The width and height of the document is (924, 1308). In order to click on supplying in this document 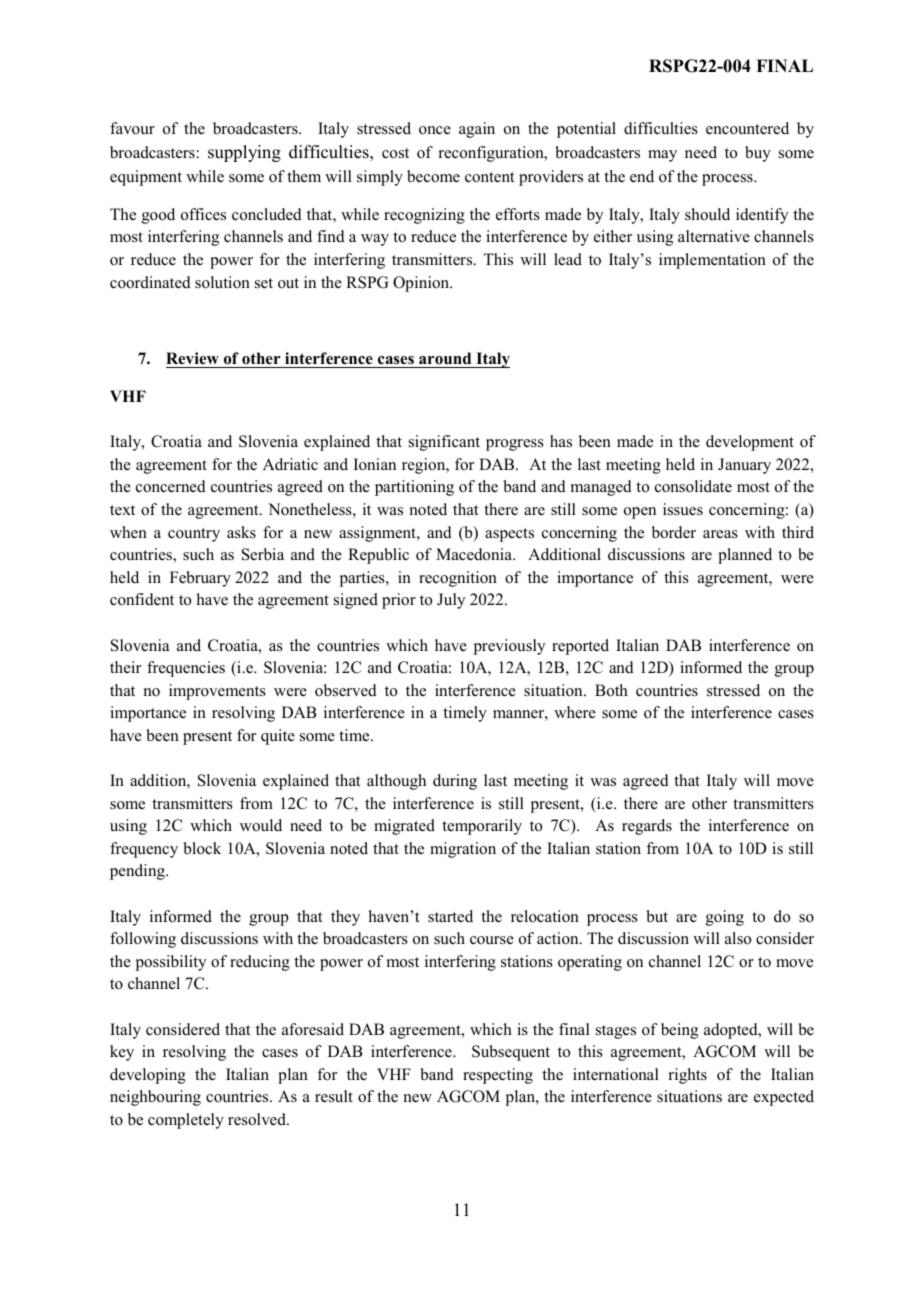, I will do `click(244, 153)`.
